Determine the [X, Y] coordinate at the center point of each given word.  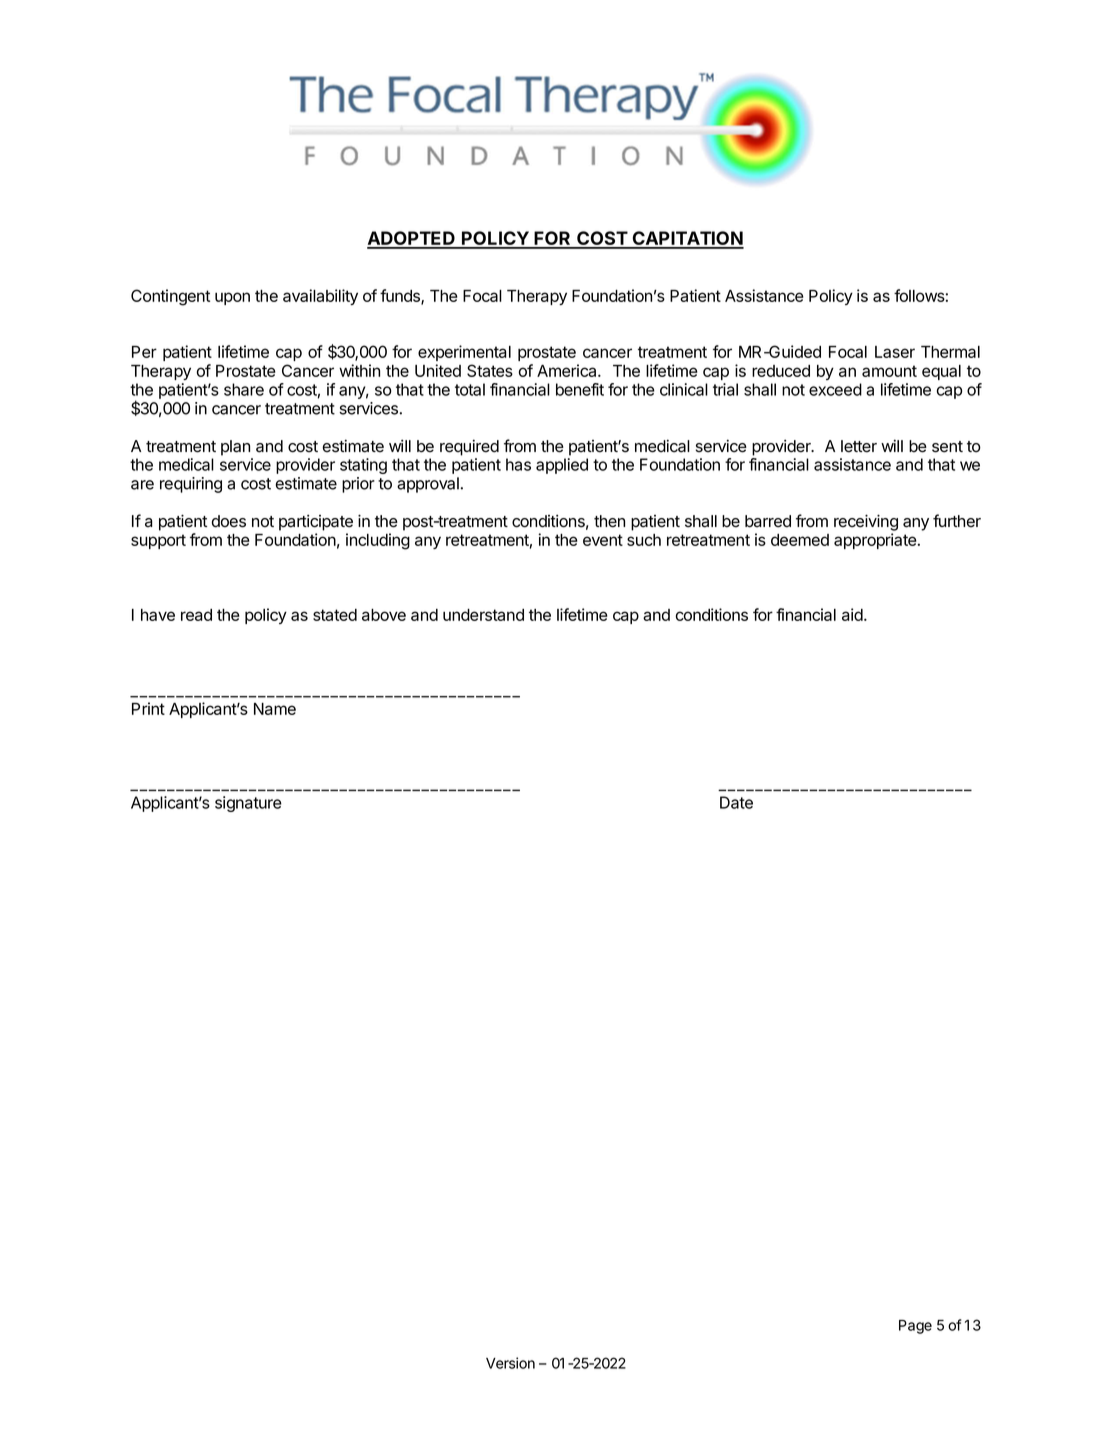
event [603, 540]
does [229, 521]
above [384, 615]
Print [148, 708]
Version [510, 1363]
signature [248, 804]
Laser [895, 352]
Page [915, 1327]
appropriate [875, 541]
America [568, 370]
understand [483, 615]
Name [275, 709]
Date [736, 802]
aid [853, 614]
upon [232, 298]
